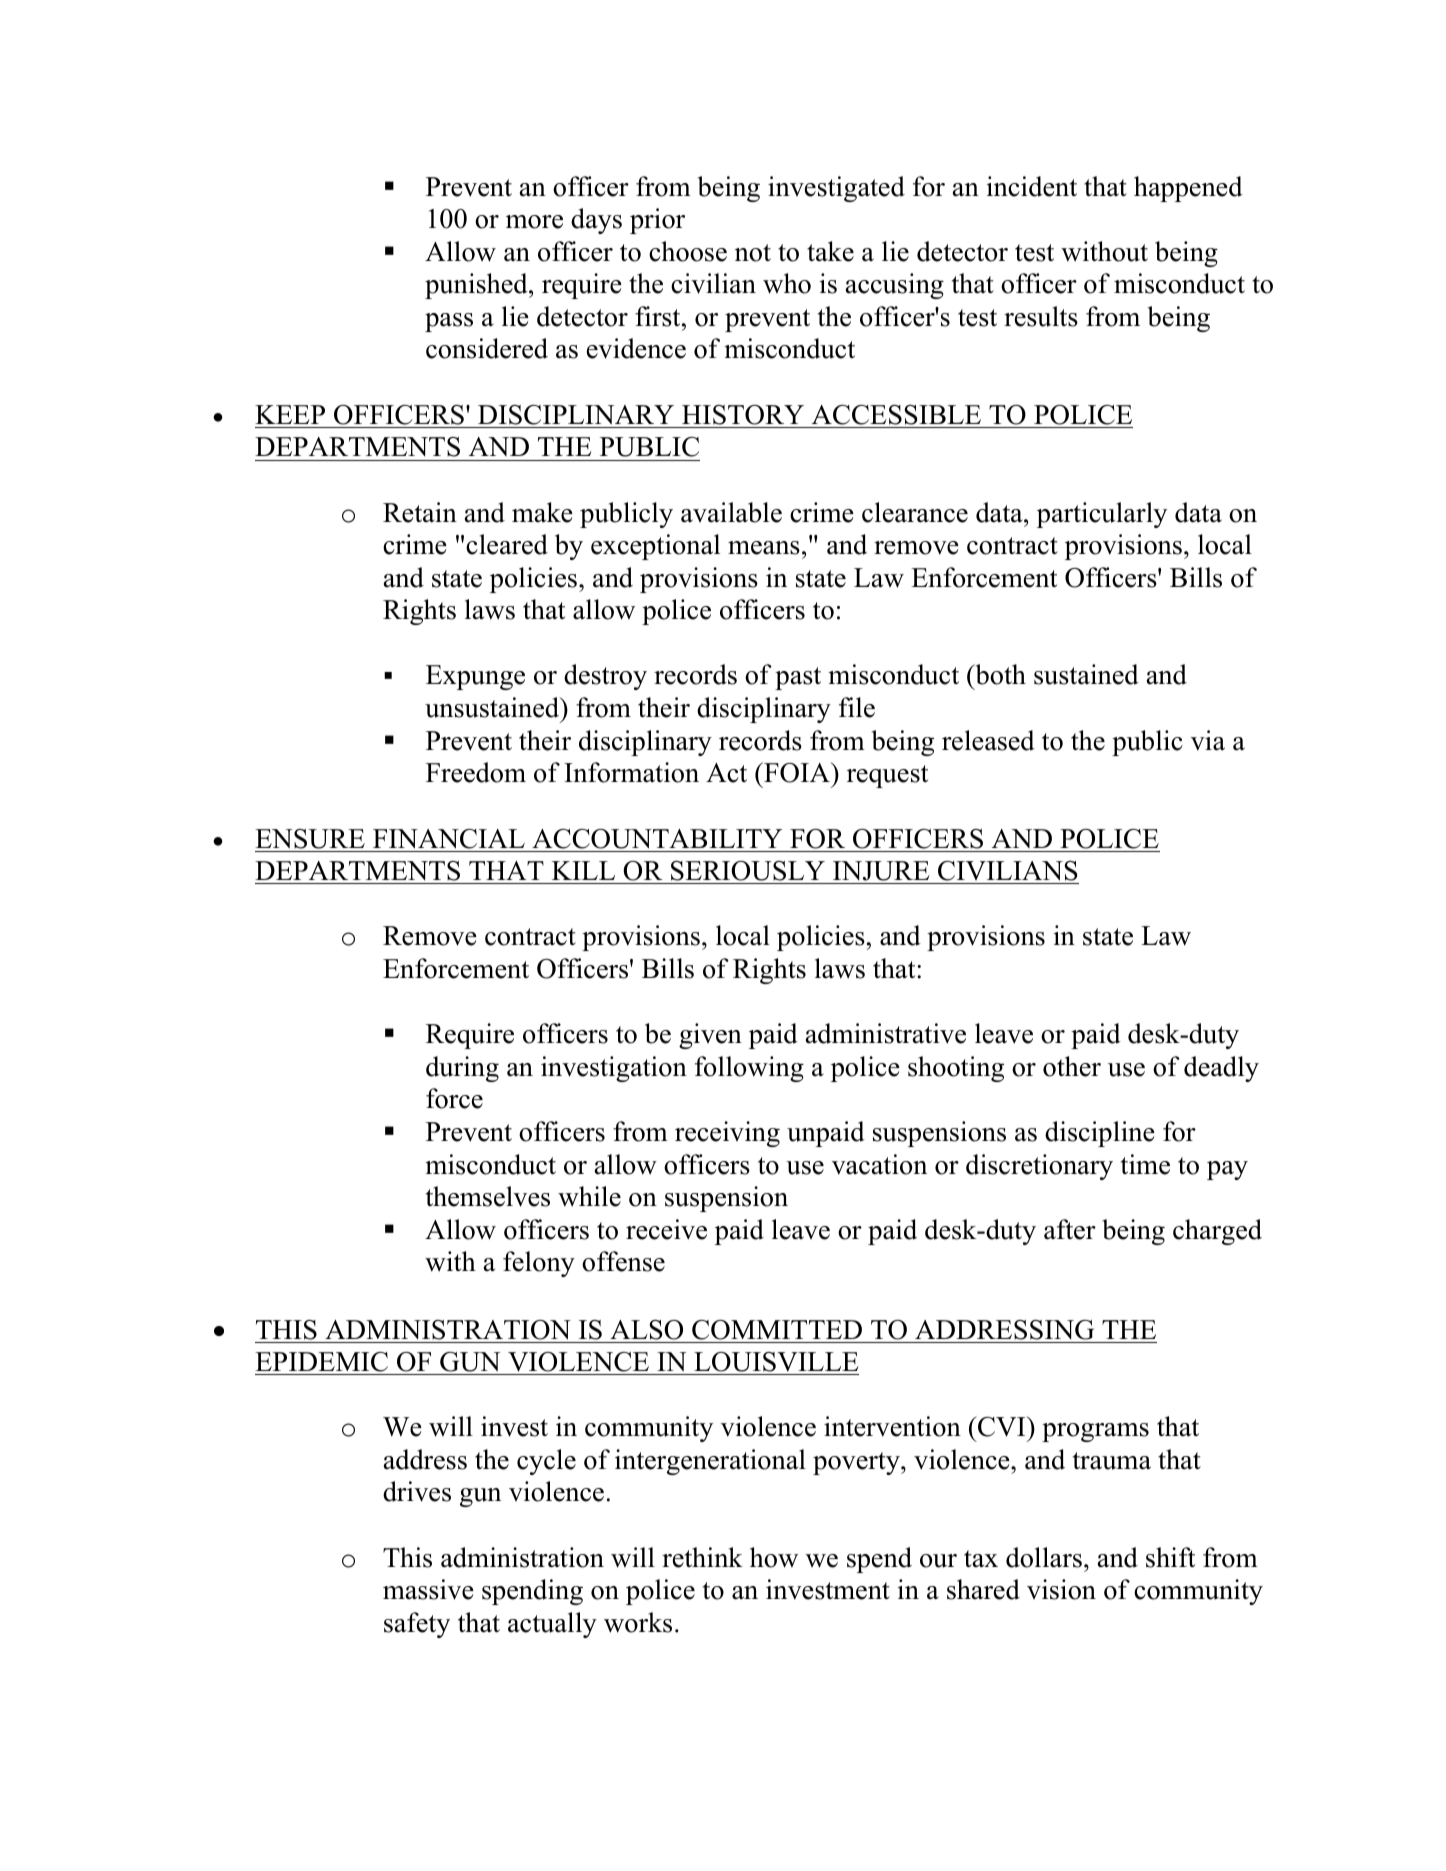  Describe the element at coordinates (753, 253) in the screenshot. I see `not` at that location.
